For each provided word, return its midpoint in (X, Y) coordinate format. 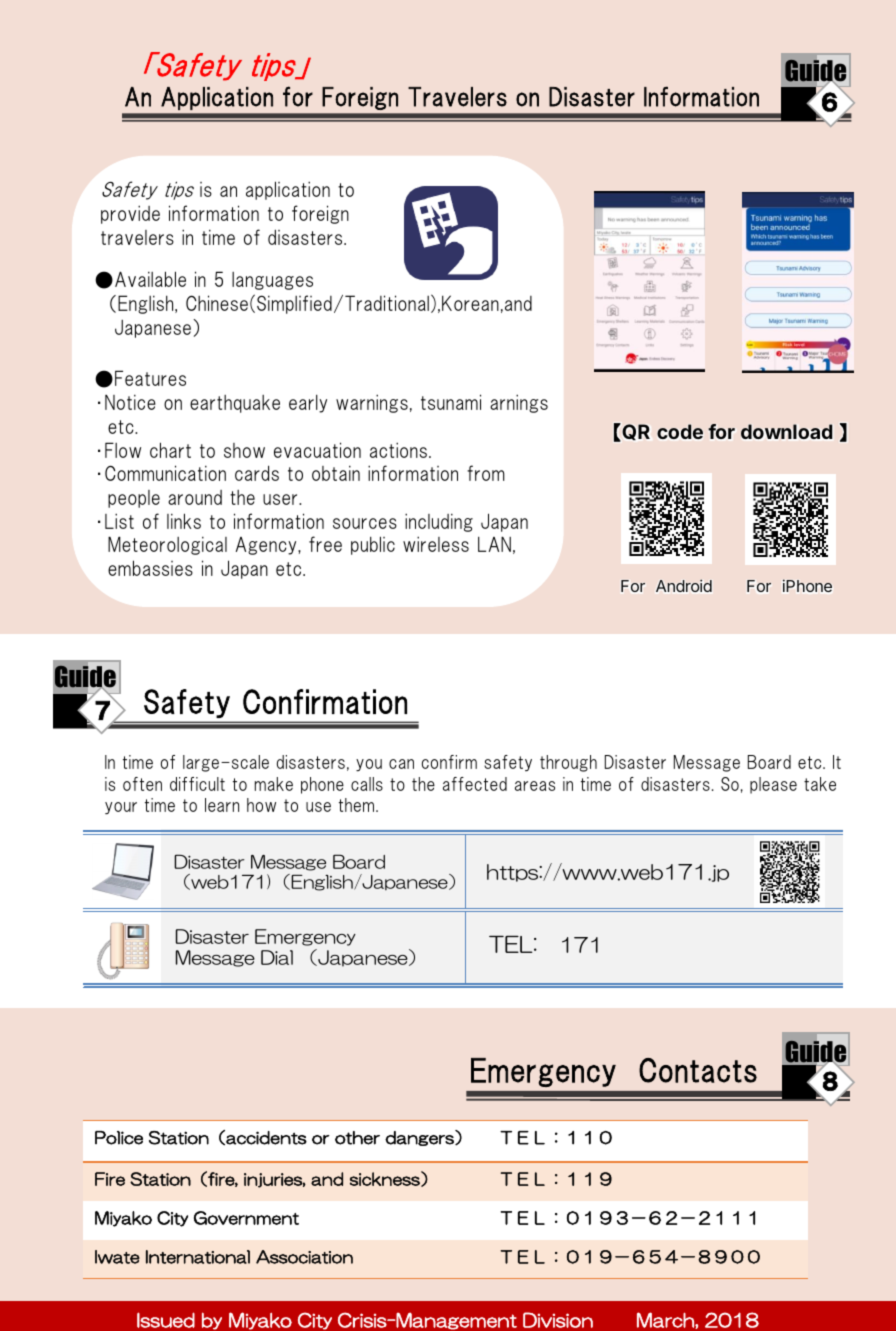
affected (475, 784)
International (198, 1257)
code (680, 431)
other (357, 1138)
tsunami (451, 402)
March (666, 1320)
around (195, 497)
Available (150, 279)
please (773, 785)
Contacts (698, 1070)
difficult (197, 784)
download (786, 431)
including (439, 522)
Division (558, 1320)
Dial (277, 957)
